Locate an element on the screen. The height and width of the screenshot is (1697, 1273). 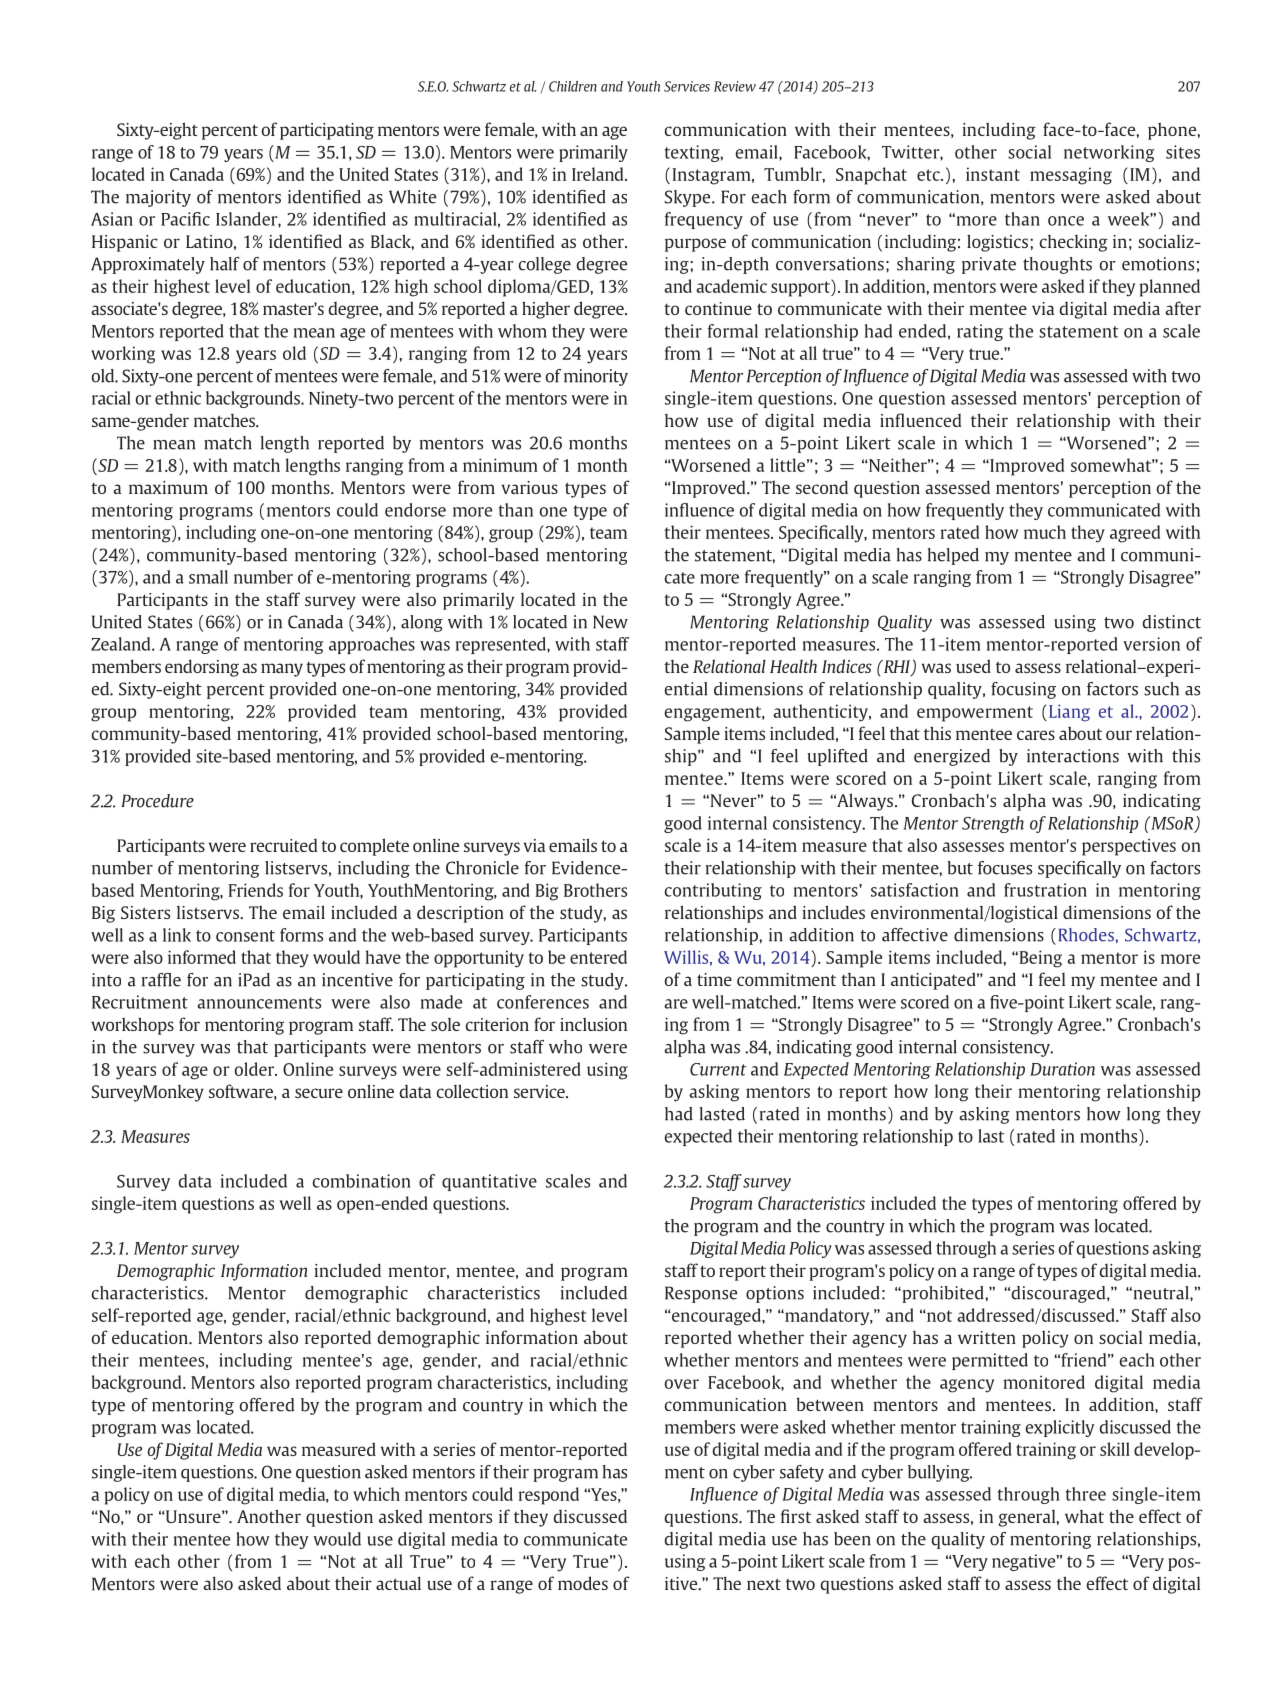
recruited is located at coordinates (283, 845).
